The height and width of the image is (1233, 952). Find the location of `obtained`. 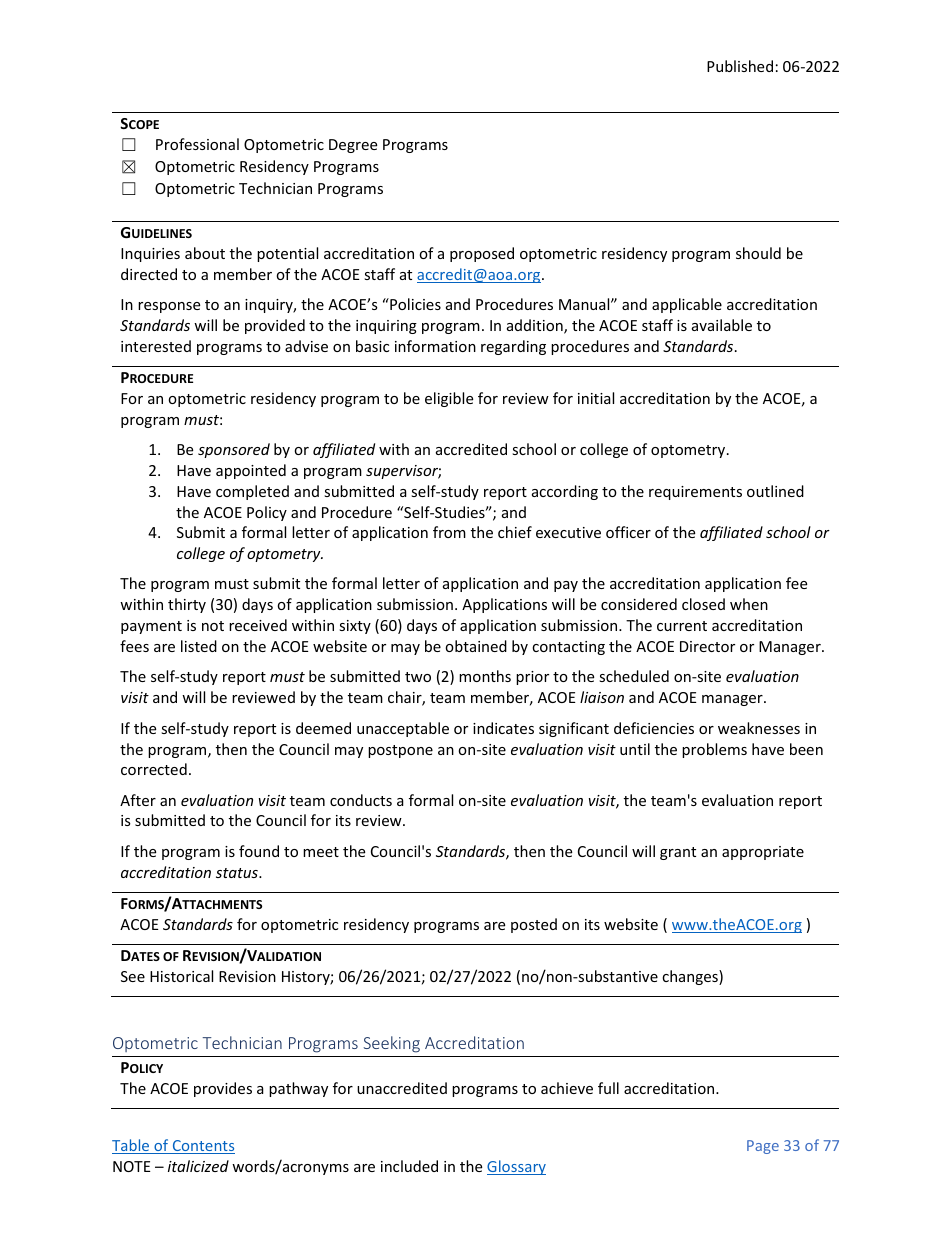

obtained is located at coordinates (476, 646).
